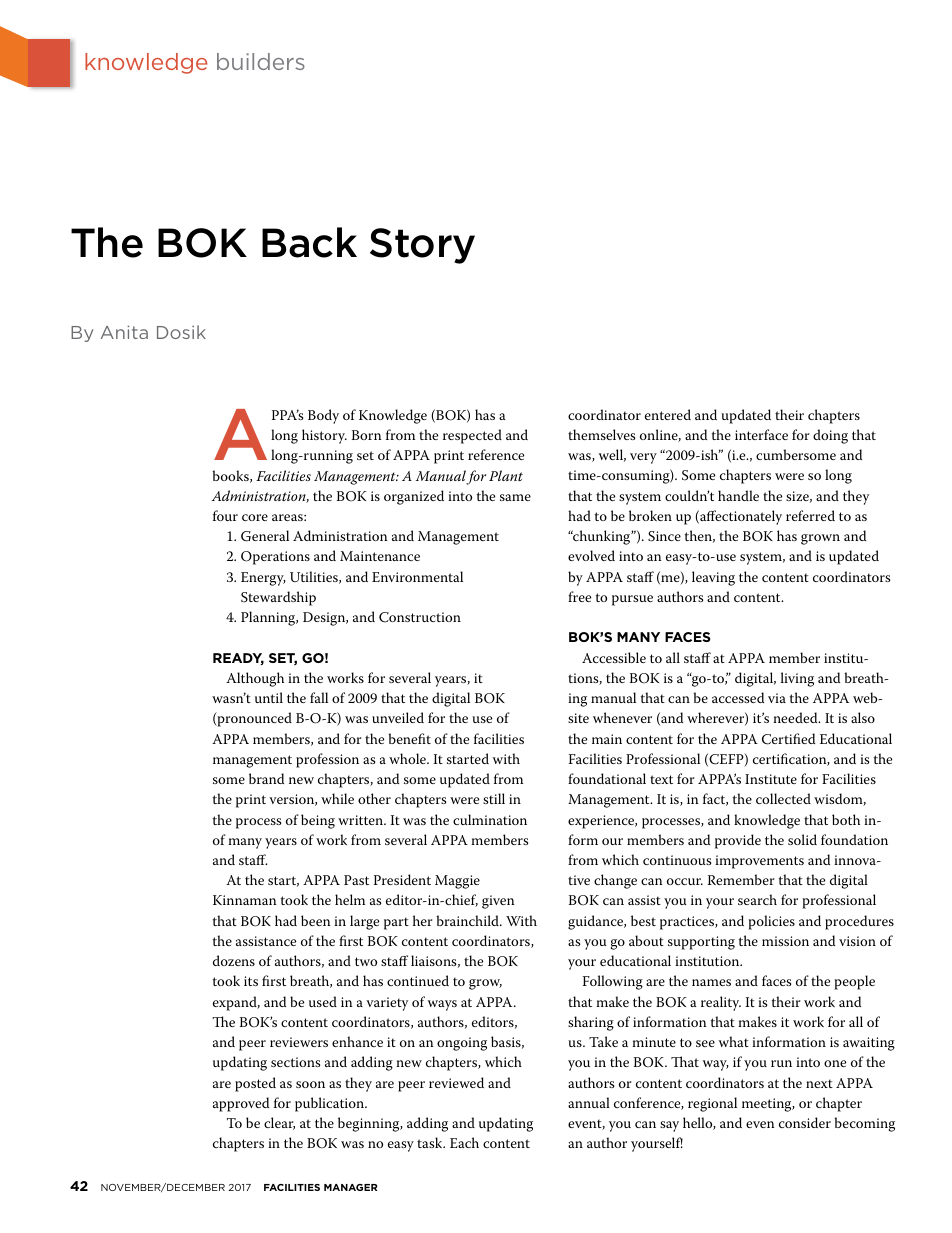  What do you see at coordinates (238, 659) in the screenshot?
I see `READY` at bounding box center [238, 659].
